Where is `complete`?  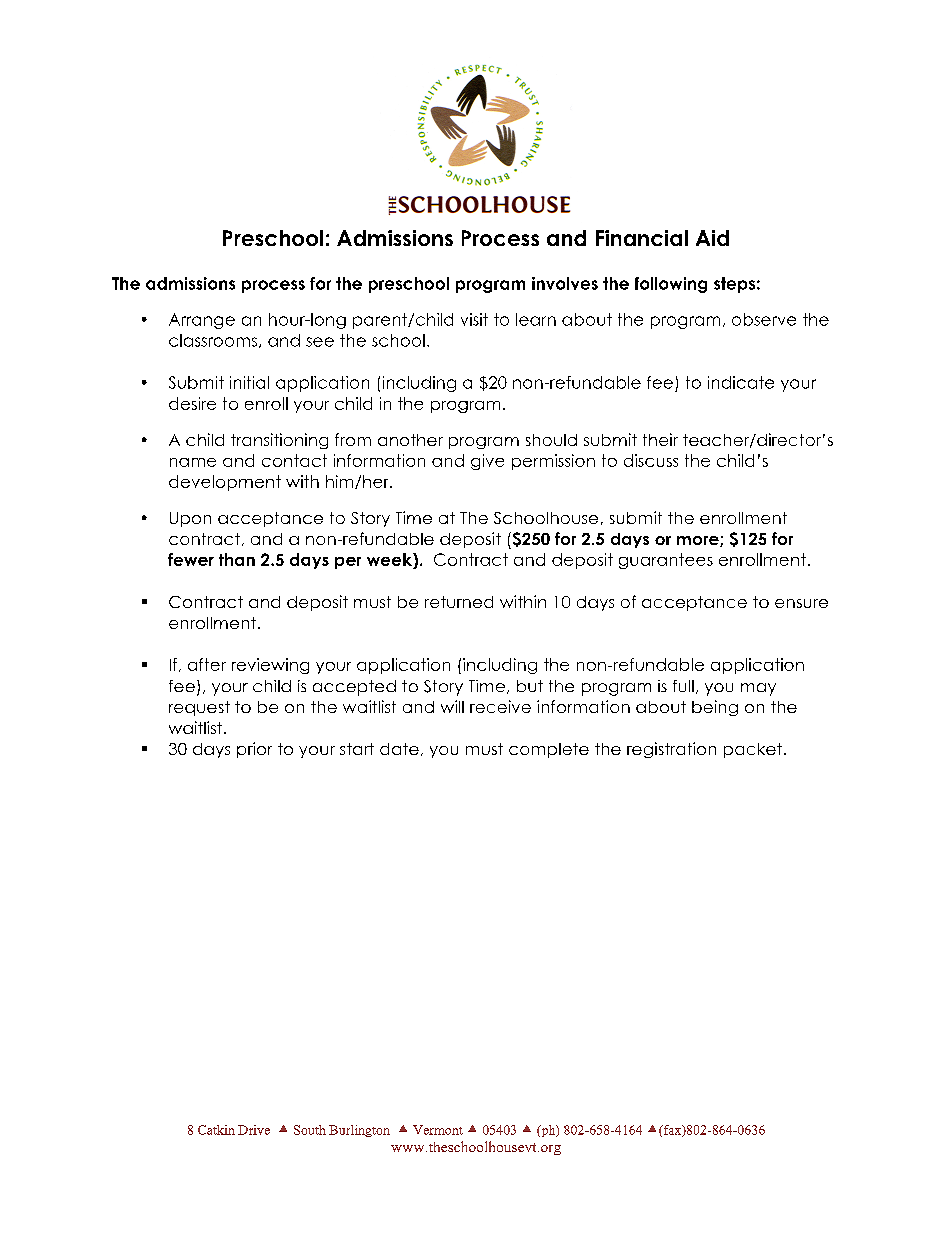
complete is located at coordinates (549, 750).
